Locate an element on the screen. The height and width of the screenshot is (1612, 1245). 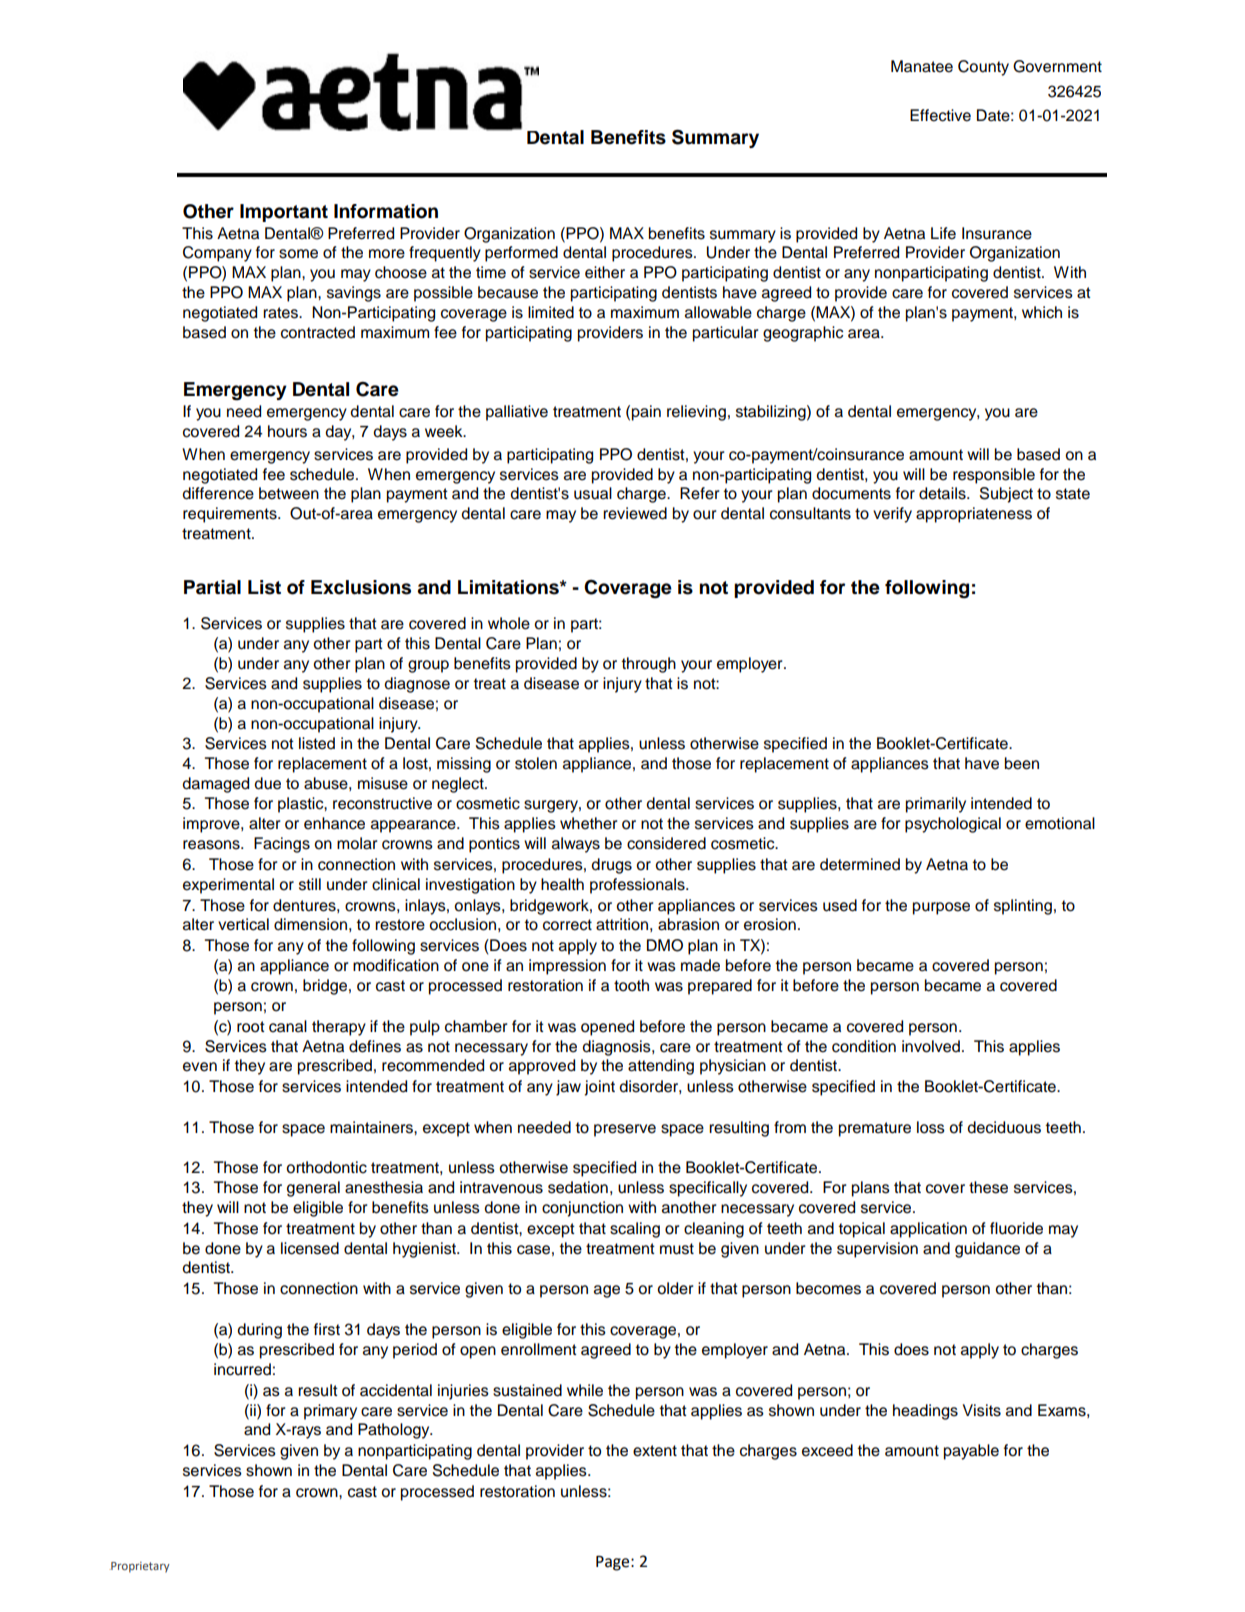
psychological is located at coordinates (953, 825).
